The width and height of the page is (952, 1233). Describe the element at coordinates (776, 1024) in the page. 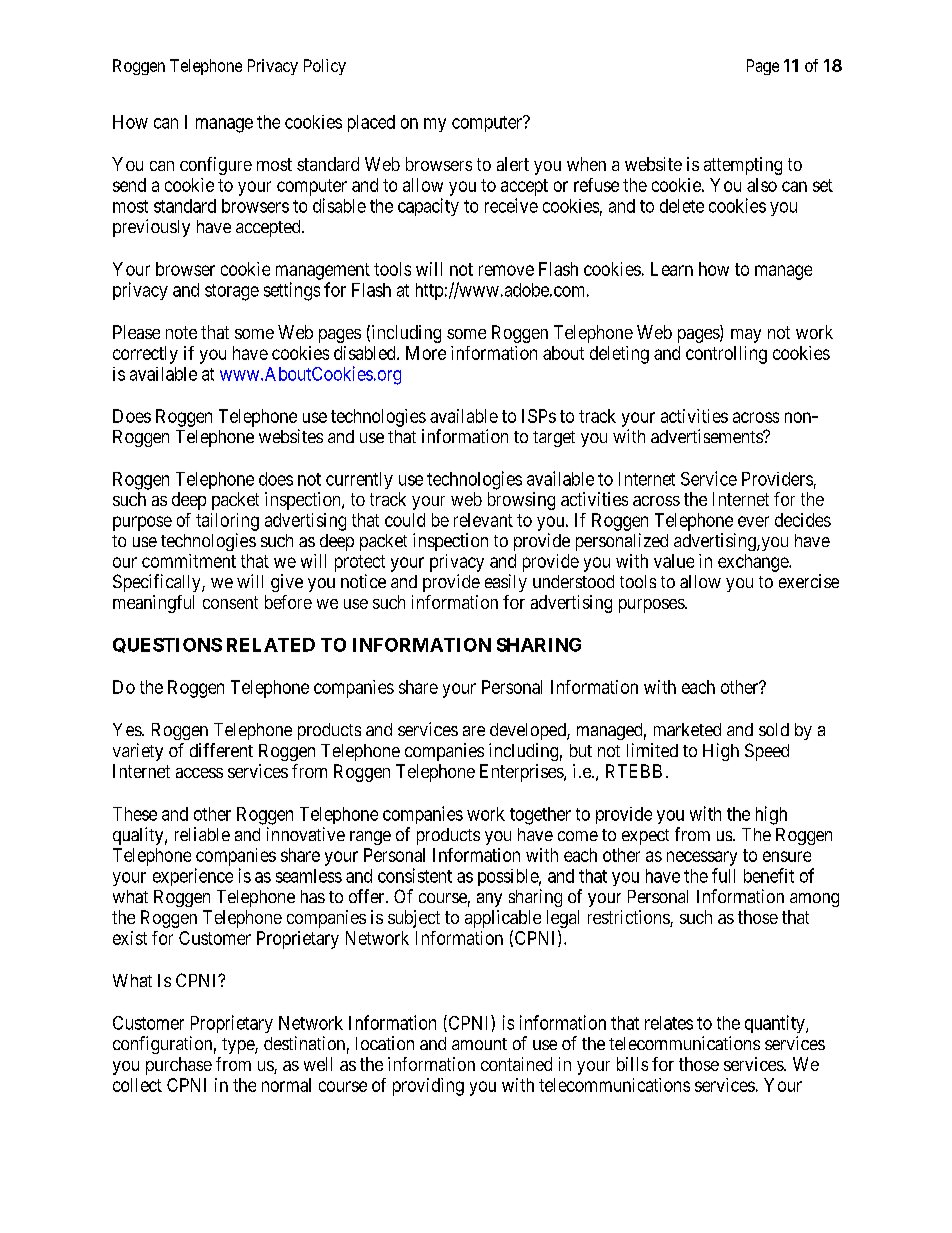

I see `quantity` at that location.
